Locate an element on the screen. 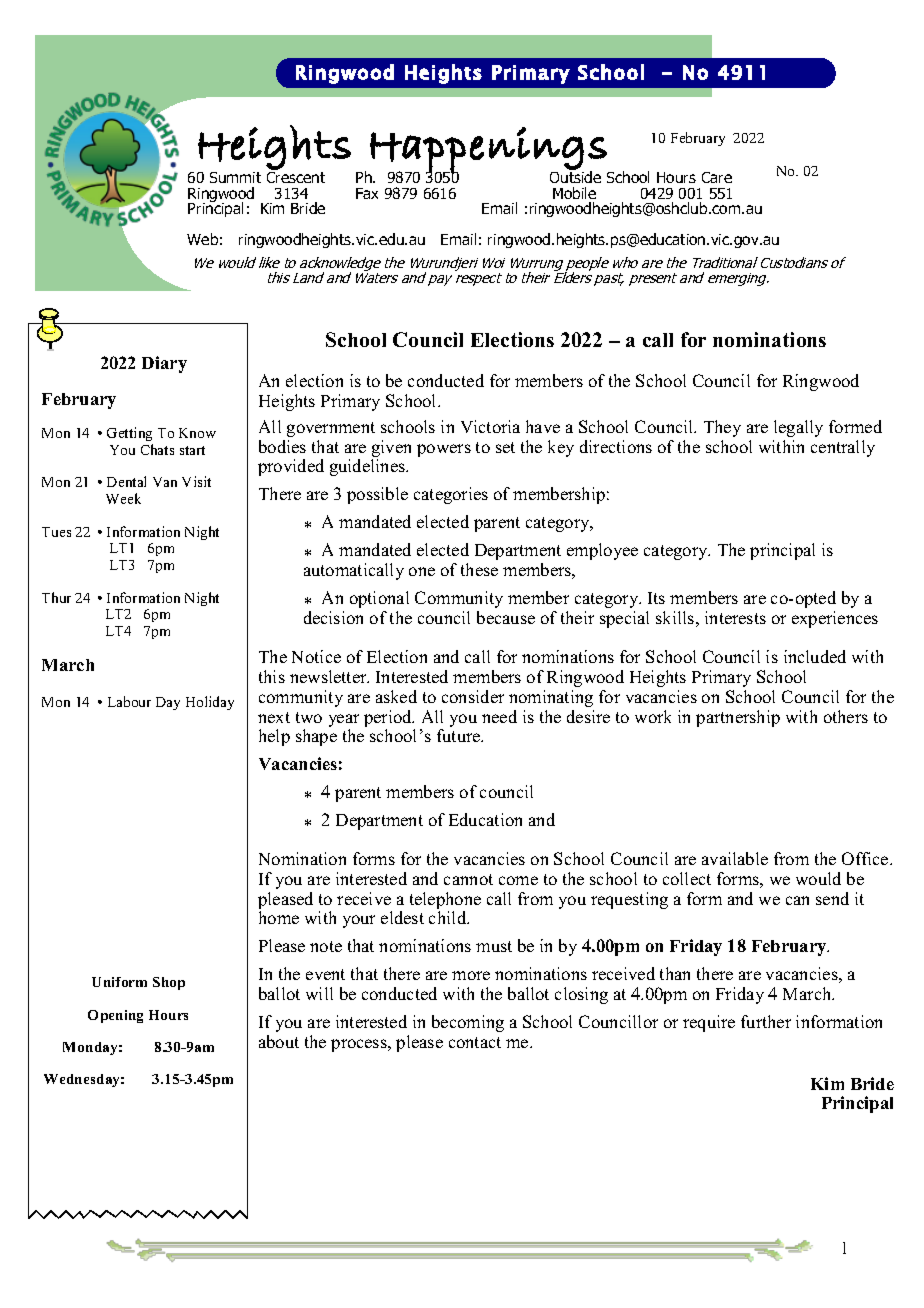 This screenshot has height=1308, width=924. Victoria is located at coordinates (490, 426).
